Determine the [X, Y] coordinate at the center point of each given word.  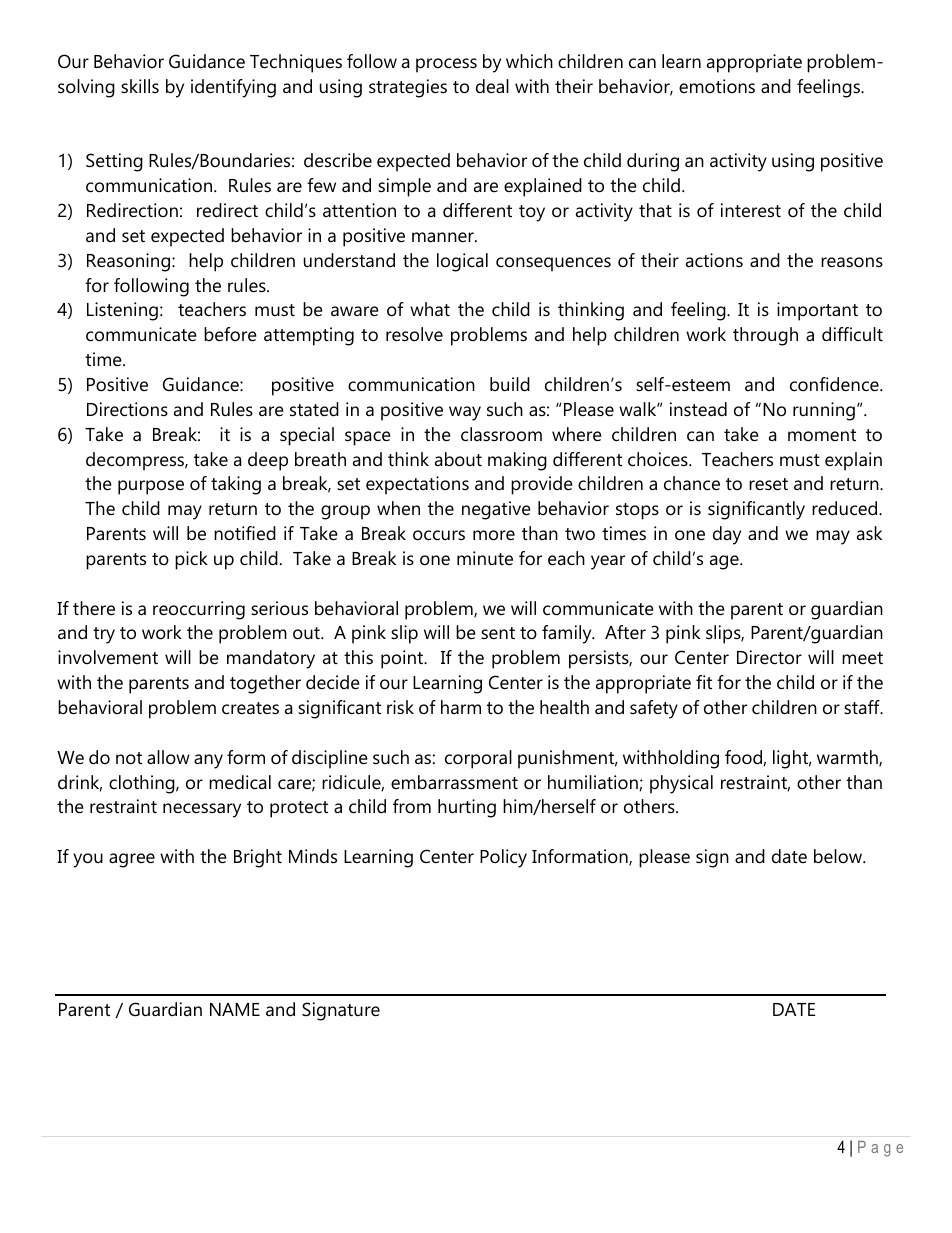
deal [492, 86]
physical [681, 784]
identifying [233, 88]
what [430, 309]
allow [168, 757]
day [727, 535]
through [765, 336]
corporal [478, 759]
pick [191, 560]
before [230, 334]
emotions [717, 86]
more [494, 535]
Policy [503, 858]
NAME [235, 1009]
